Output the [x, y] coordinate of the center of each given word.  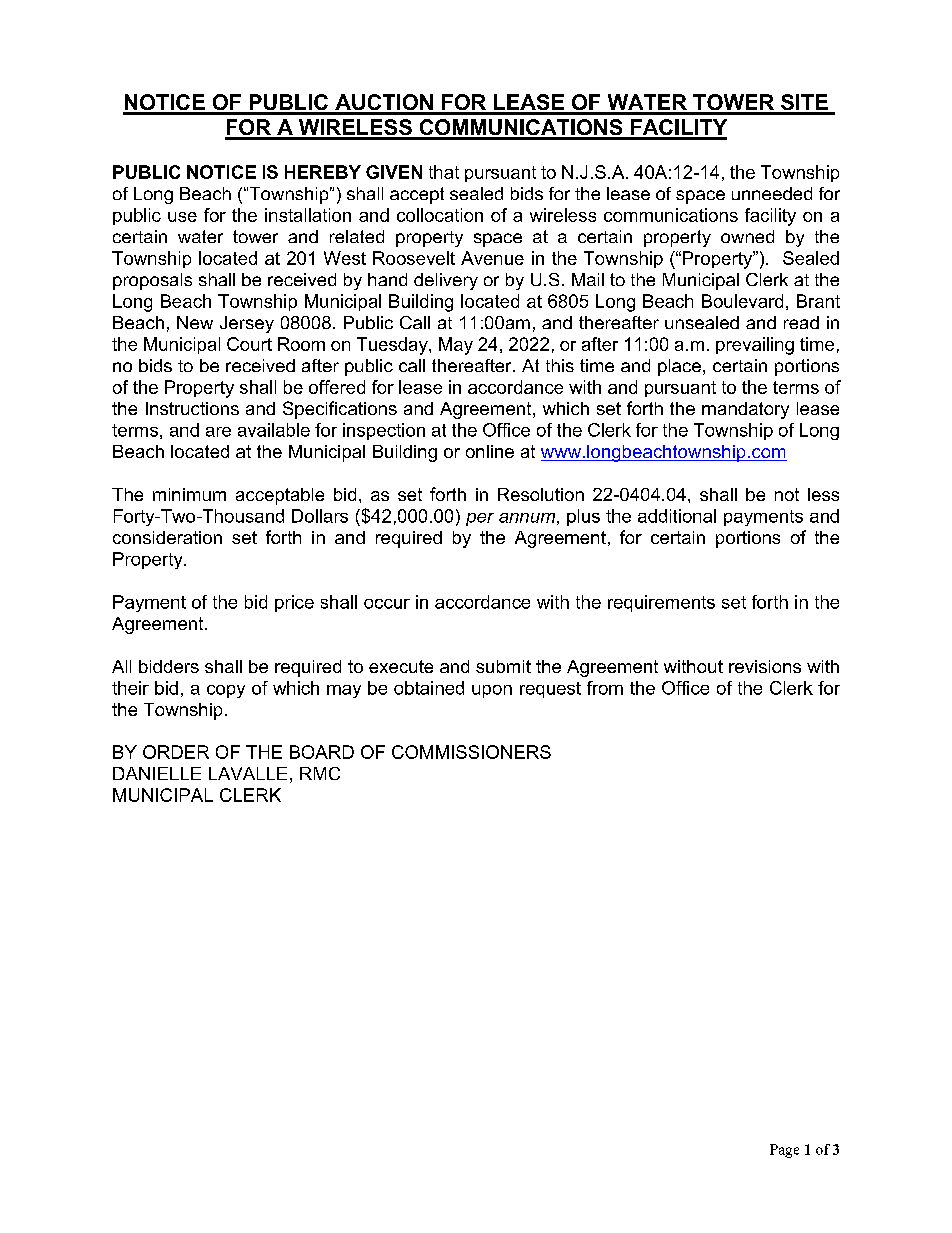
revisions [765, 666]
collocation [440, 215]
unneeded [772, 193]
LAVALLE [248, 773]
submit [503, 666]
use [182, 217]
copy [226, 691]
